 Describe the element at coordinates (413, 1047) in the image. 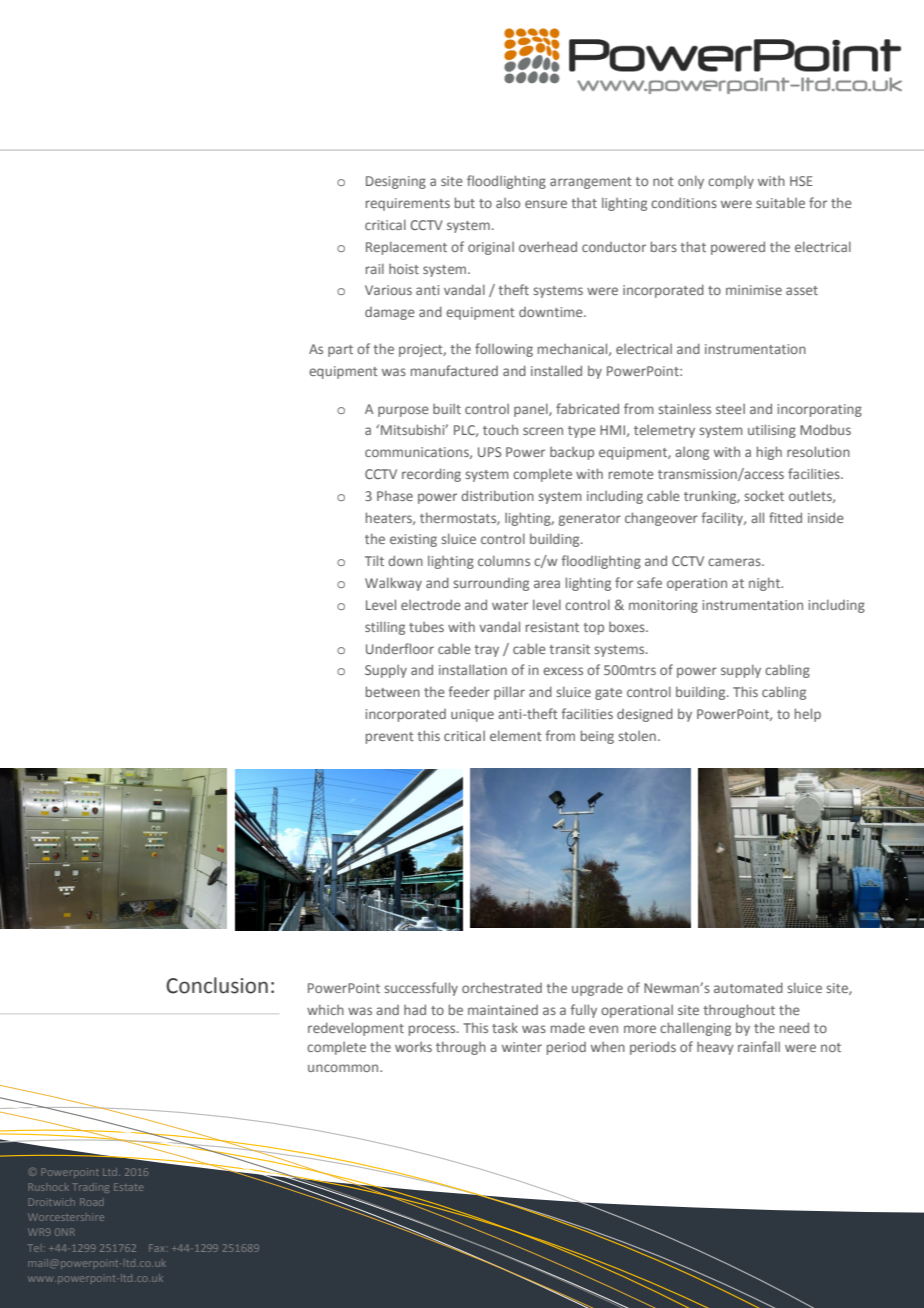

I see `works` at that location.
